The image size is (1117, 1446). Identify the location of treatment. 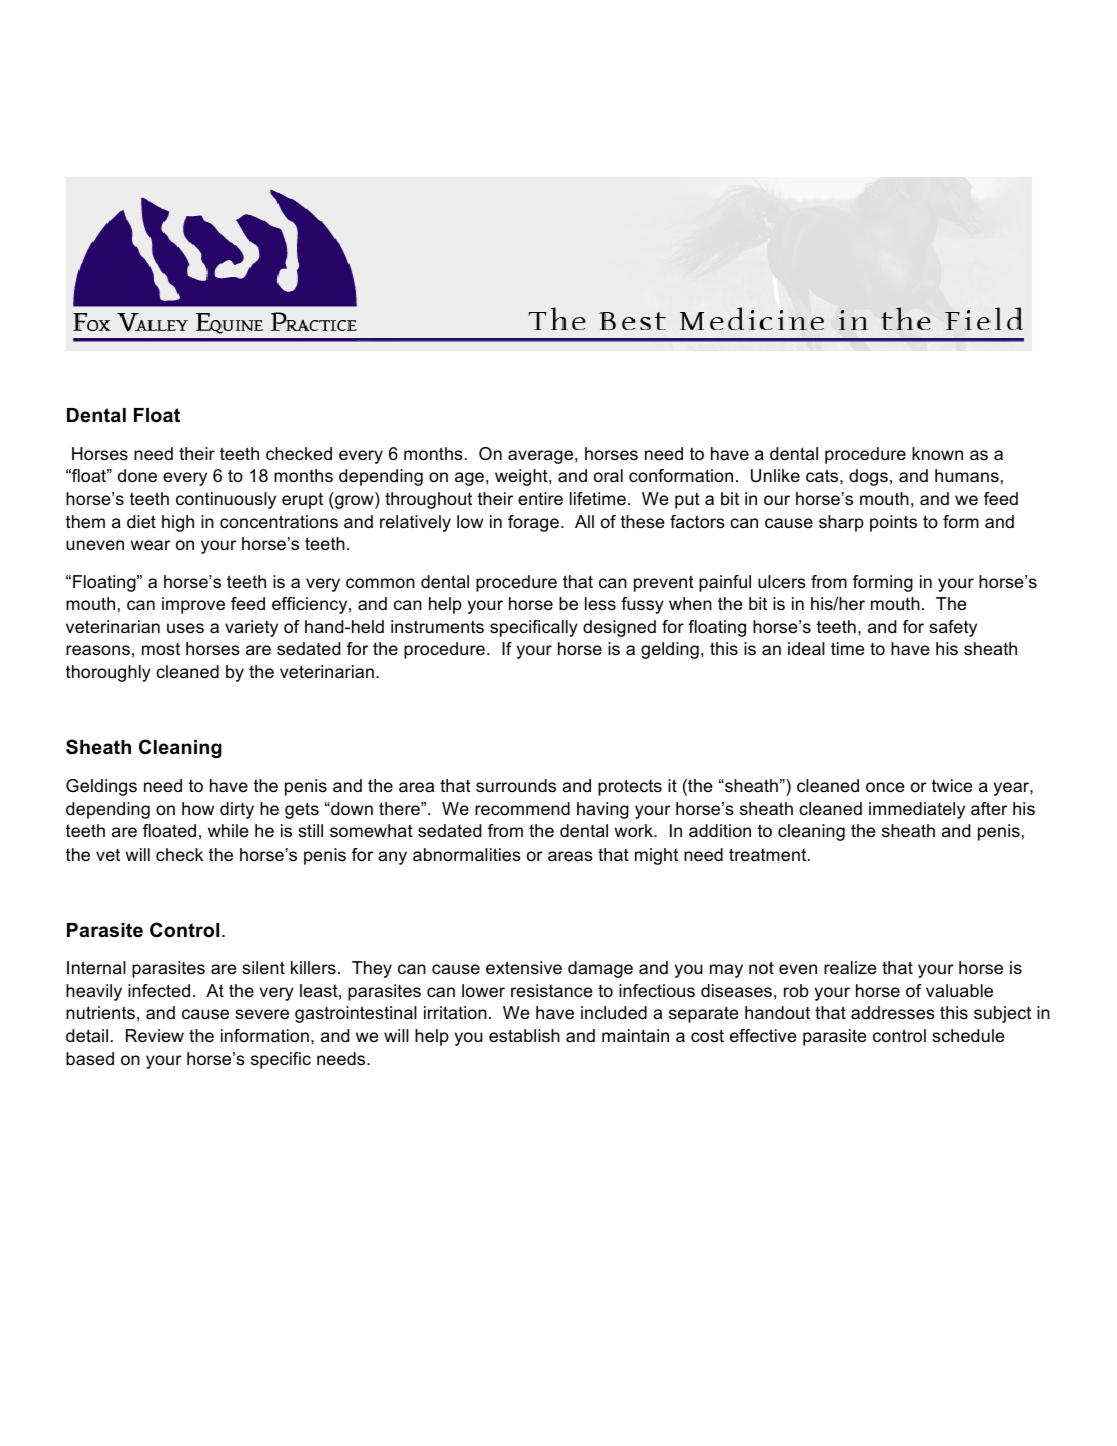
(769, 855).
